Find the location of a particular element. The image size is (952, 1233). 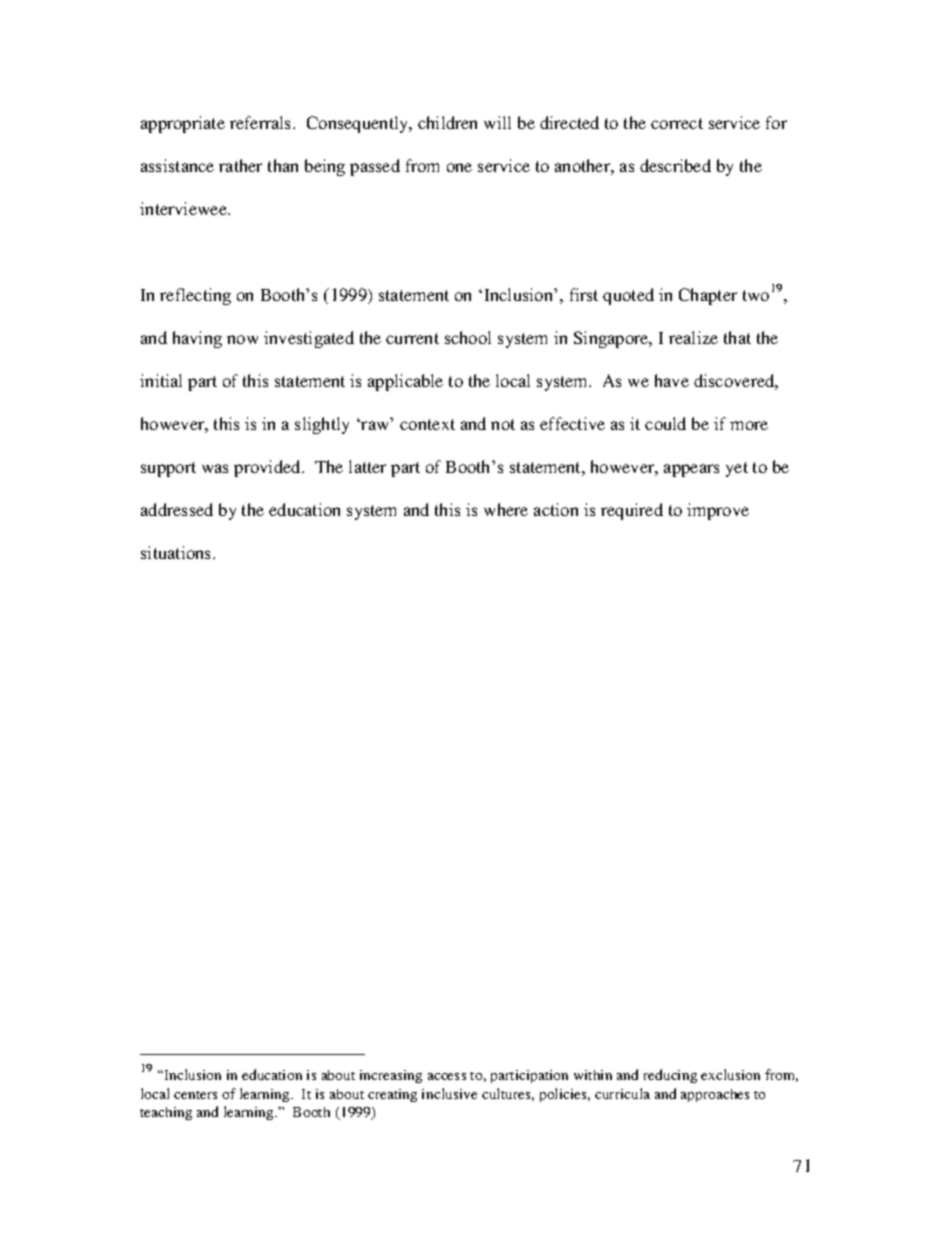

teaching is located at coordinates (166, 1113).
